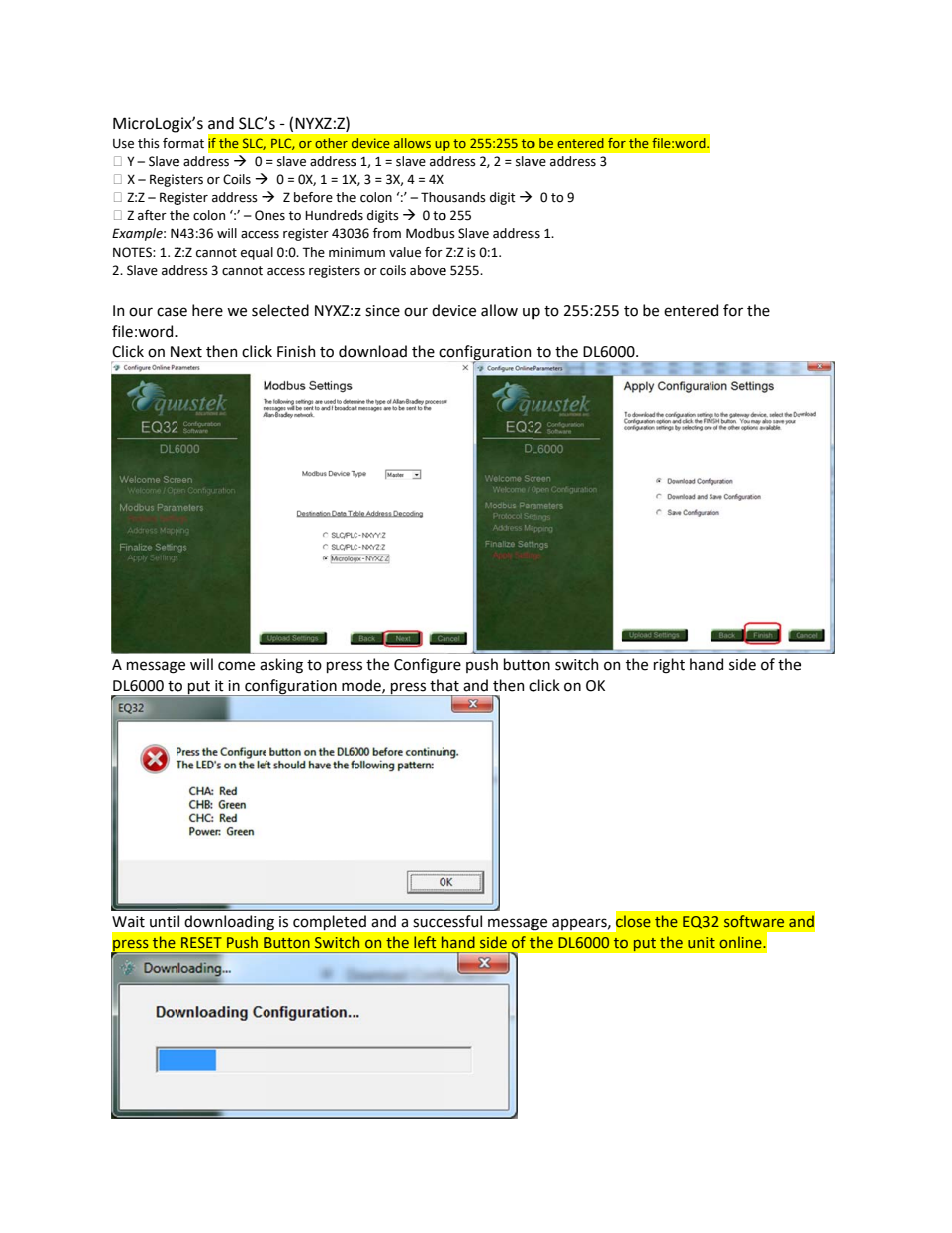 The image size is (952, 1233). Describe the element at coordinates (405, 252) in the screenshot. I see `value` at that location.
